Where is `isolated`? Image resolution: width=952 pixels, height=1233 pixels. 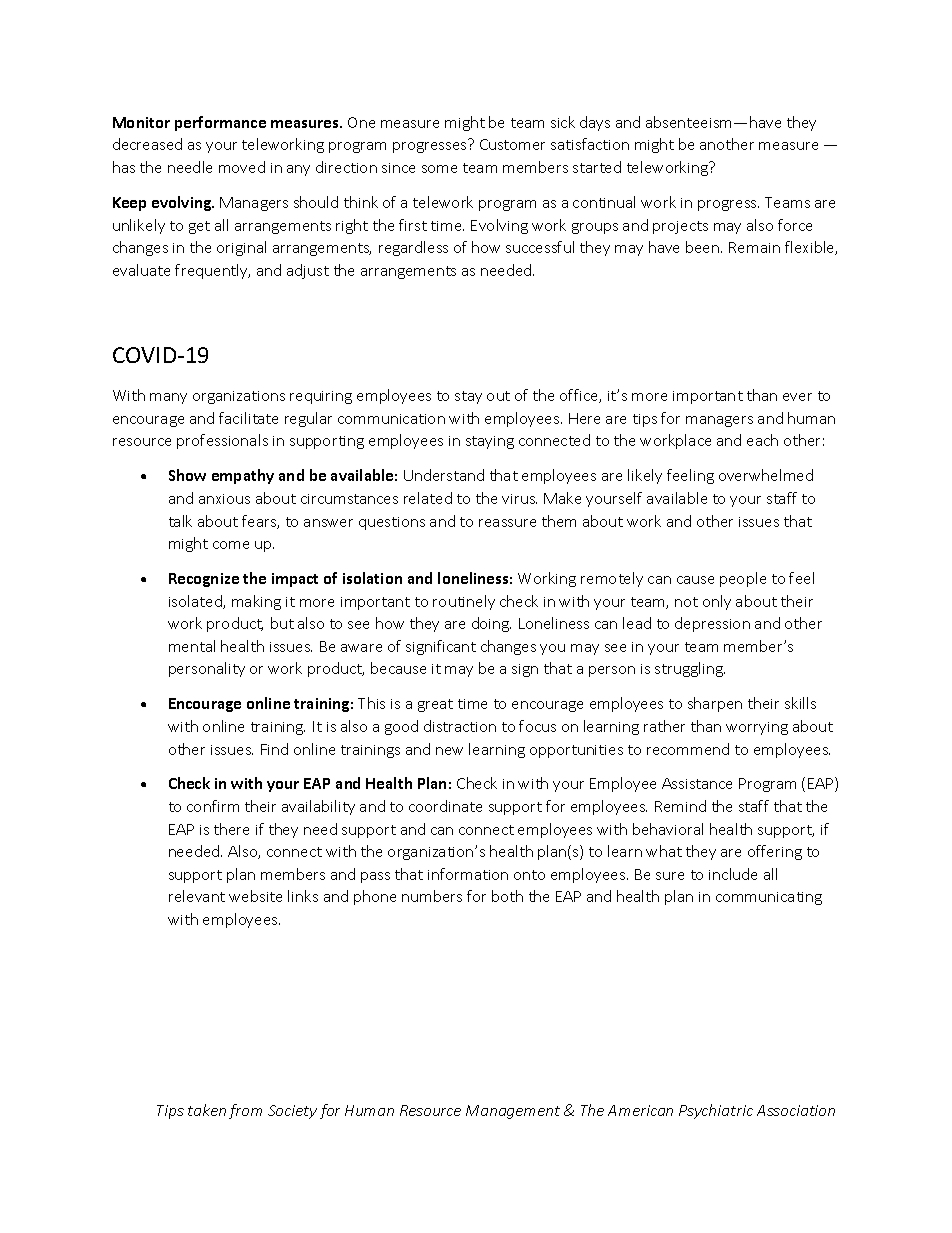 isolated is located at coordinates (196, 602).
